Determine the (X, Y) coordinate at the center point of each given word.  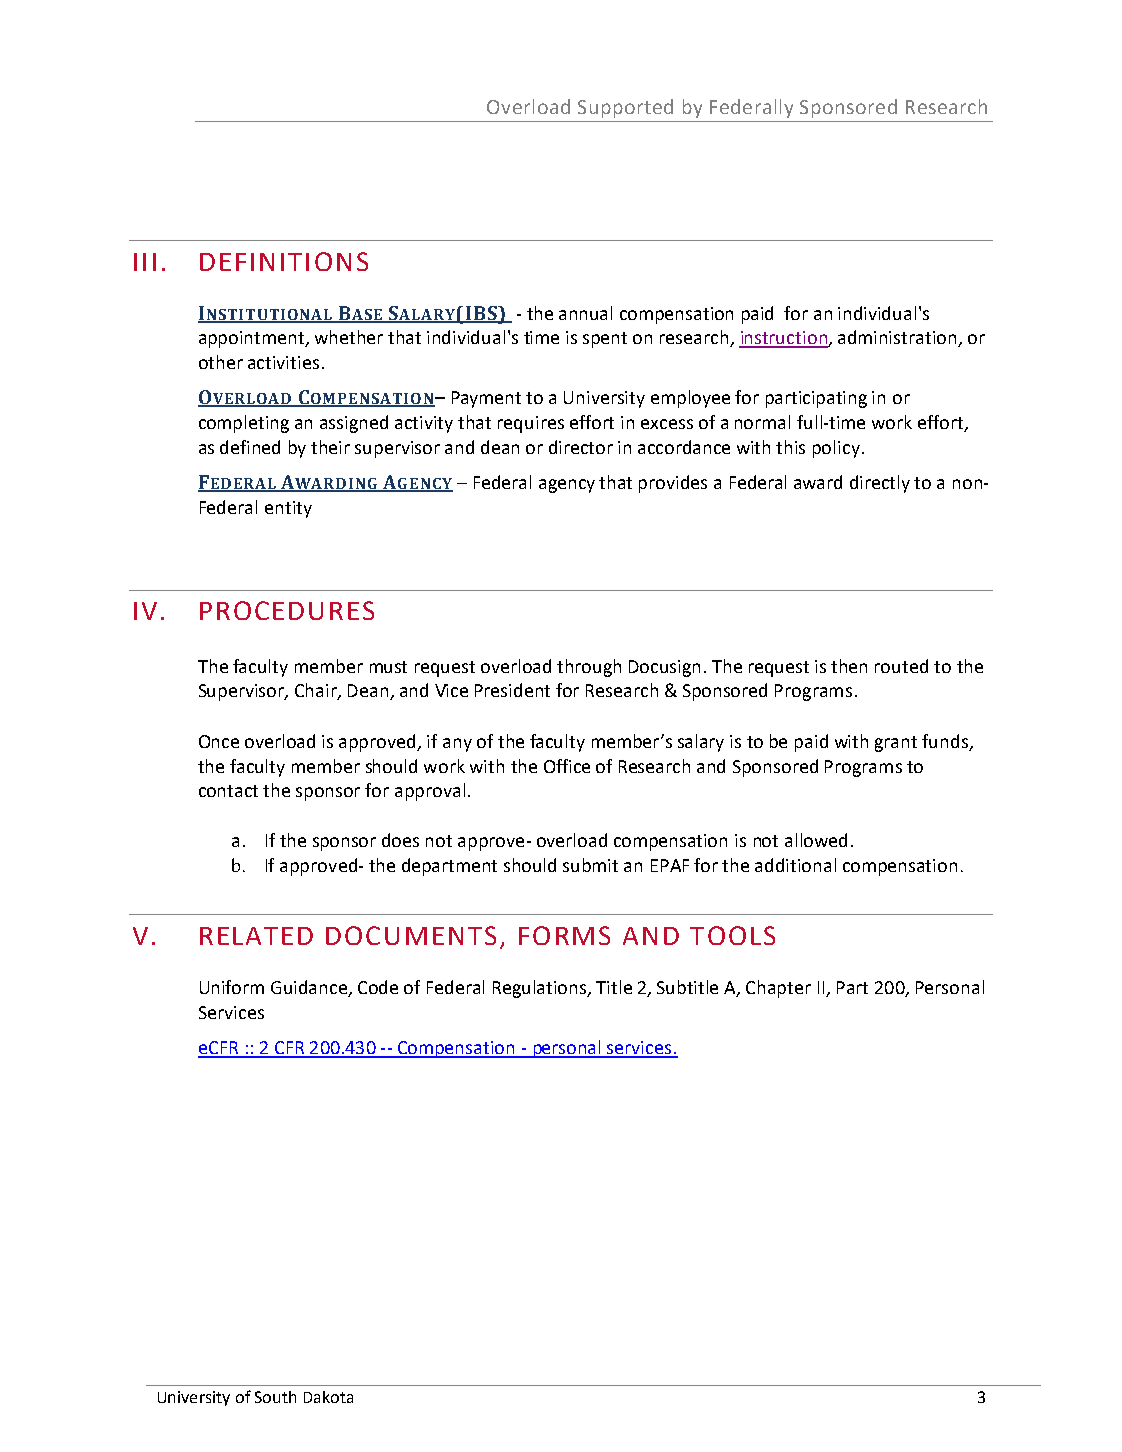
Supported (625, 108)
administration (898, 338)
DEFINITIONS (284, 261)
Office (567, 766)
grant (896, 744)
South (275, 1397)
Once (219, 741)
